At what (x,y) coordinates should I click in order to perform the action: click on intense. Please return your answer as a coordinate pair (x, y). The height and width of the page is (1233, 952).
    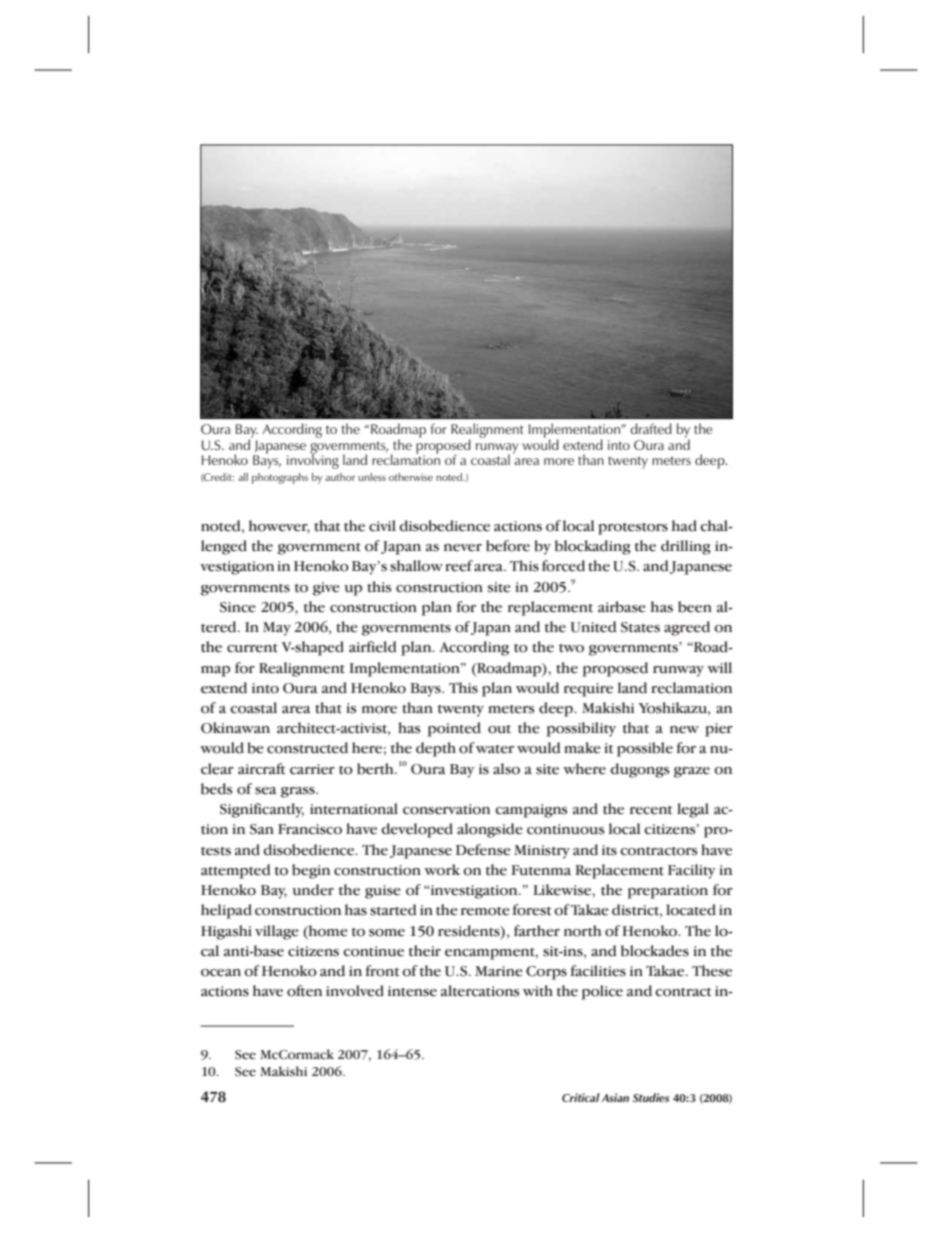
    Looking at the image, I should click on (412, 991).
